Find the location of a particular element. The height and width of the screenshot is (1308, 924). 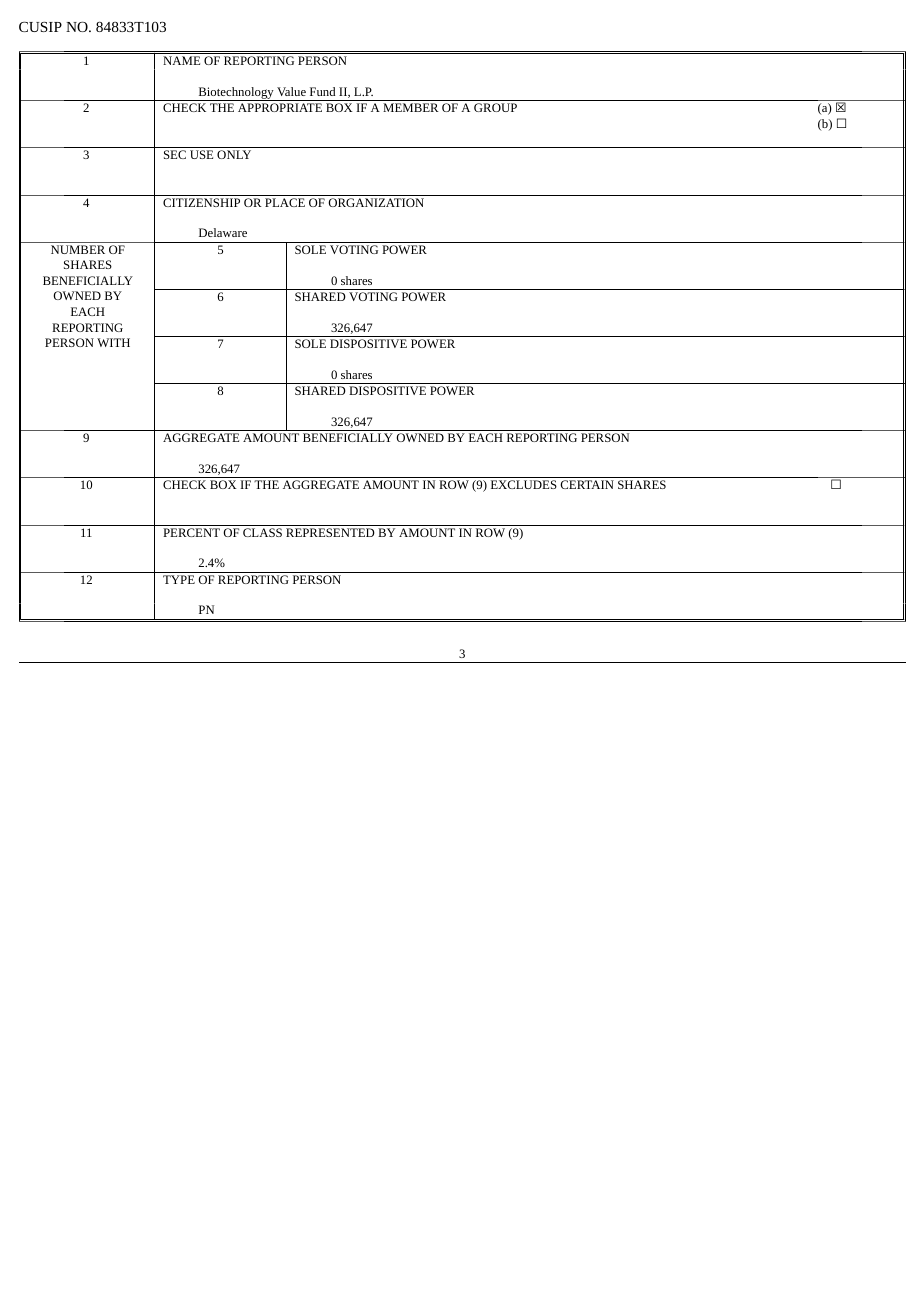

WITH is located at coordinates (113, 342).
